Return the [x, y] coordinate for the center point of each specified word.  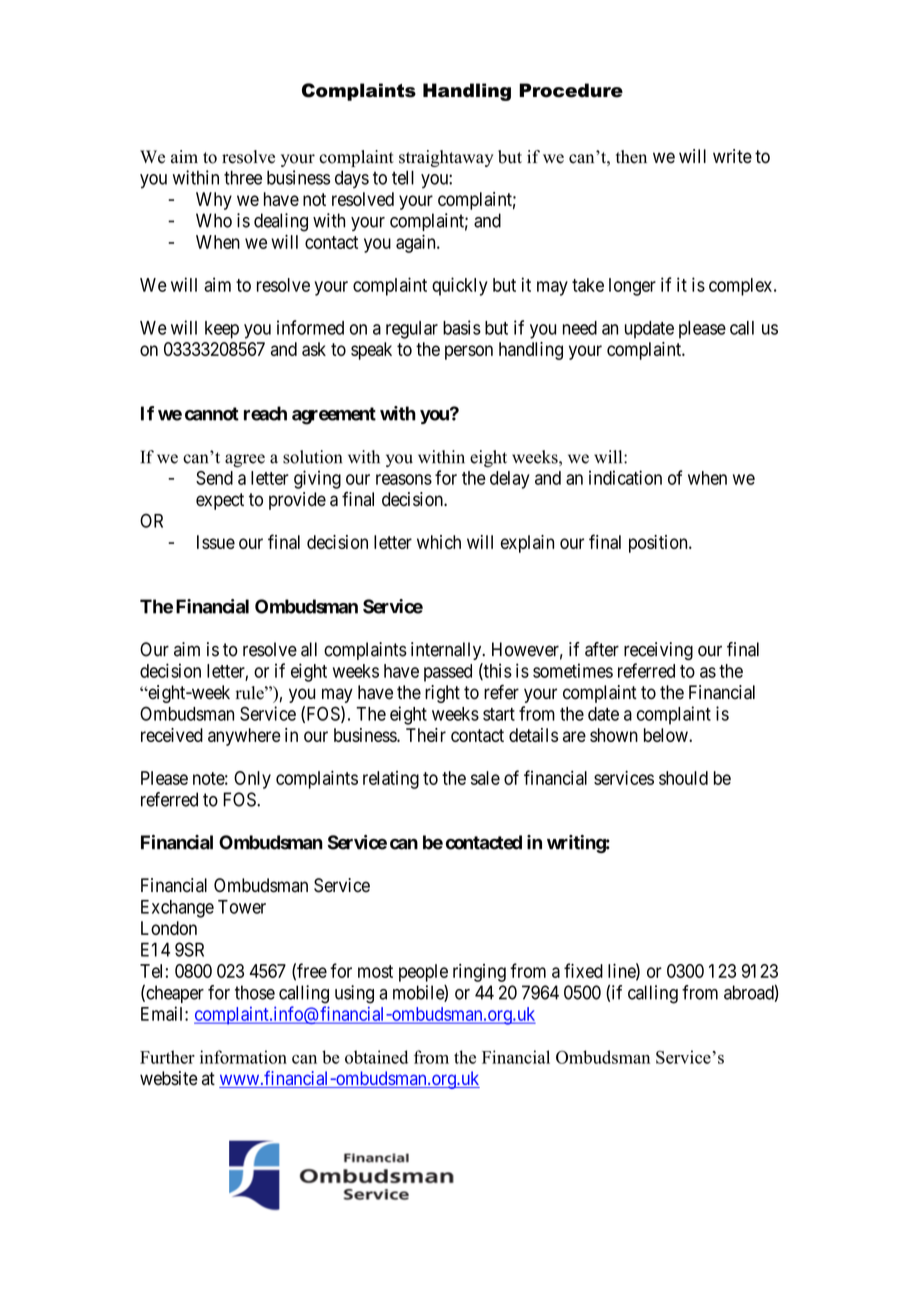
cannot [212, 414]
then [631, 157]
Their [426, 735]
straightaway [446, 158]
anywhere [244, 737]
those [255, 992]
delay [510, 480]
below [667, 735]
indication [625, 477]
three [243, 177]
